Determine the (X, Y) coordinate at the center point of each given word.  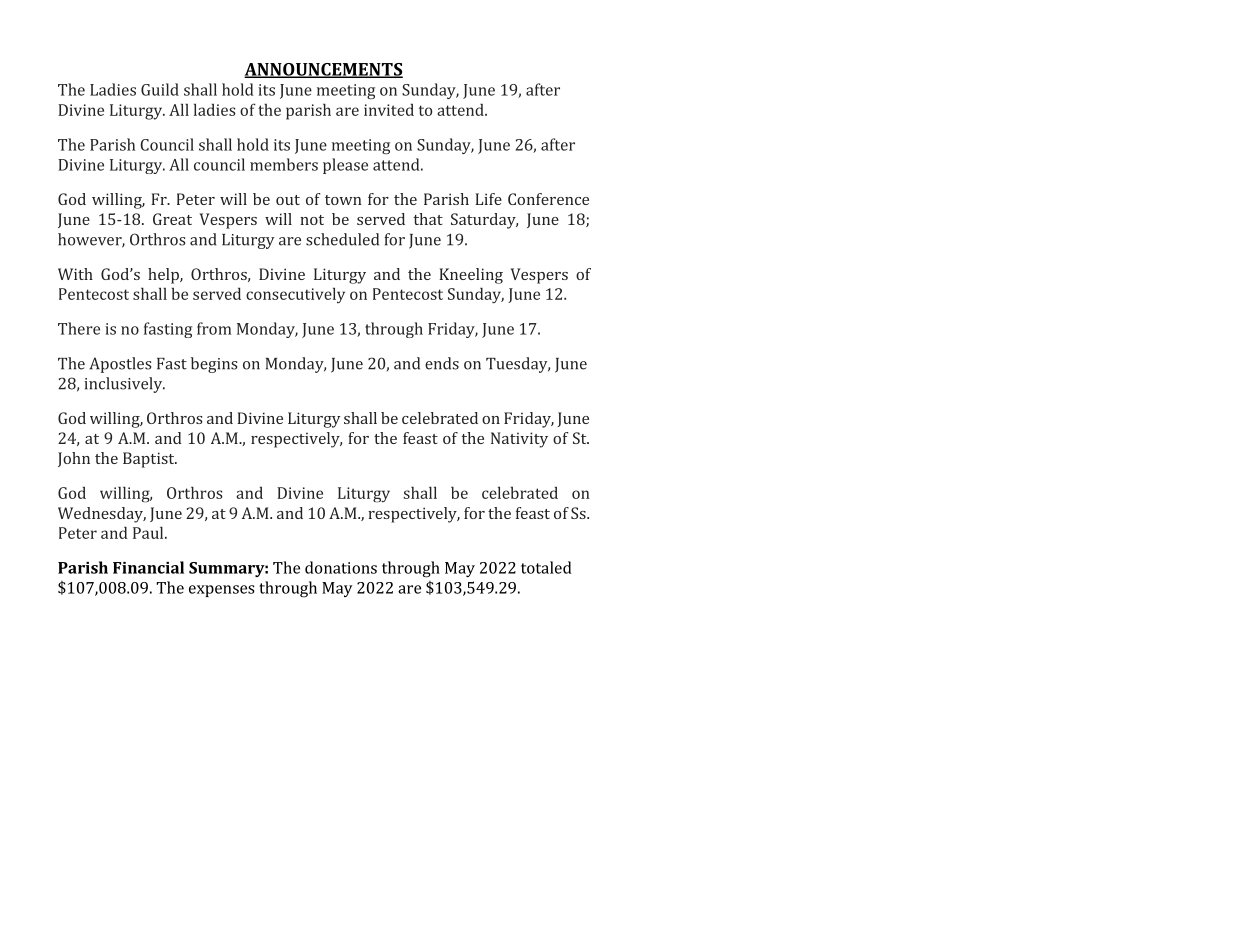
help (164, 276)
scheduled (342, 239)
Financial (148, 567)
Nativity (519, 440)
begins (214, 365)
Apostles (120, 365)
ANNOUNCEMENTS (323, 70)
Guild (160, 89)
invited (389, 109)
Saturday (484, 221)
